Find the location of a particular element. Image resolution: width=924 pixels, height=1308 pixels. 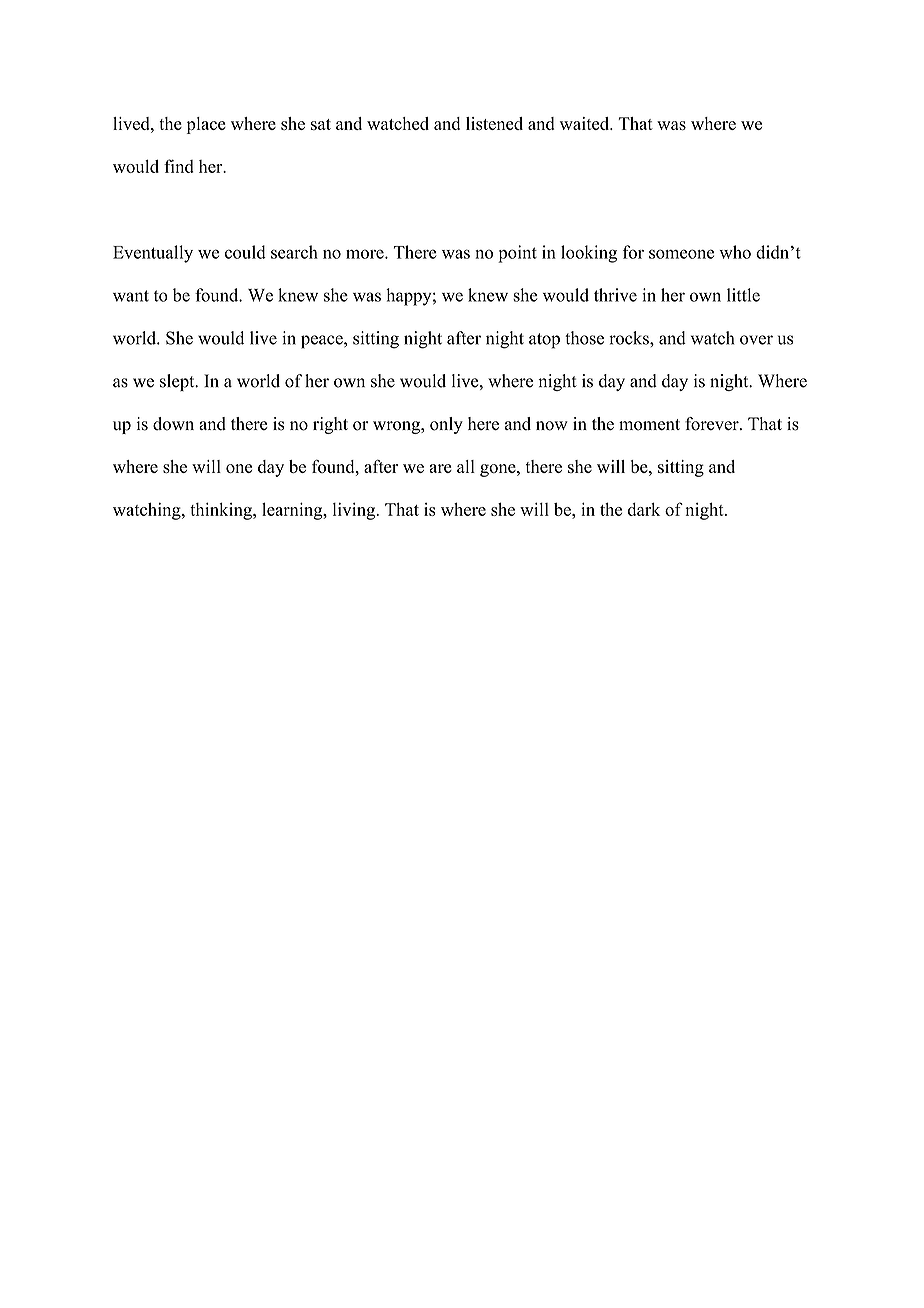

listened is located at coordinates (494, 123).
